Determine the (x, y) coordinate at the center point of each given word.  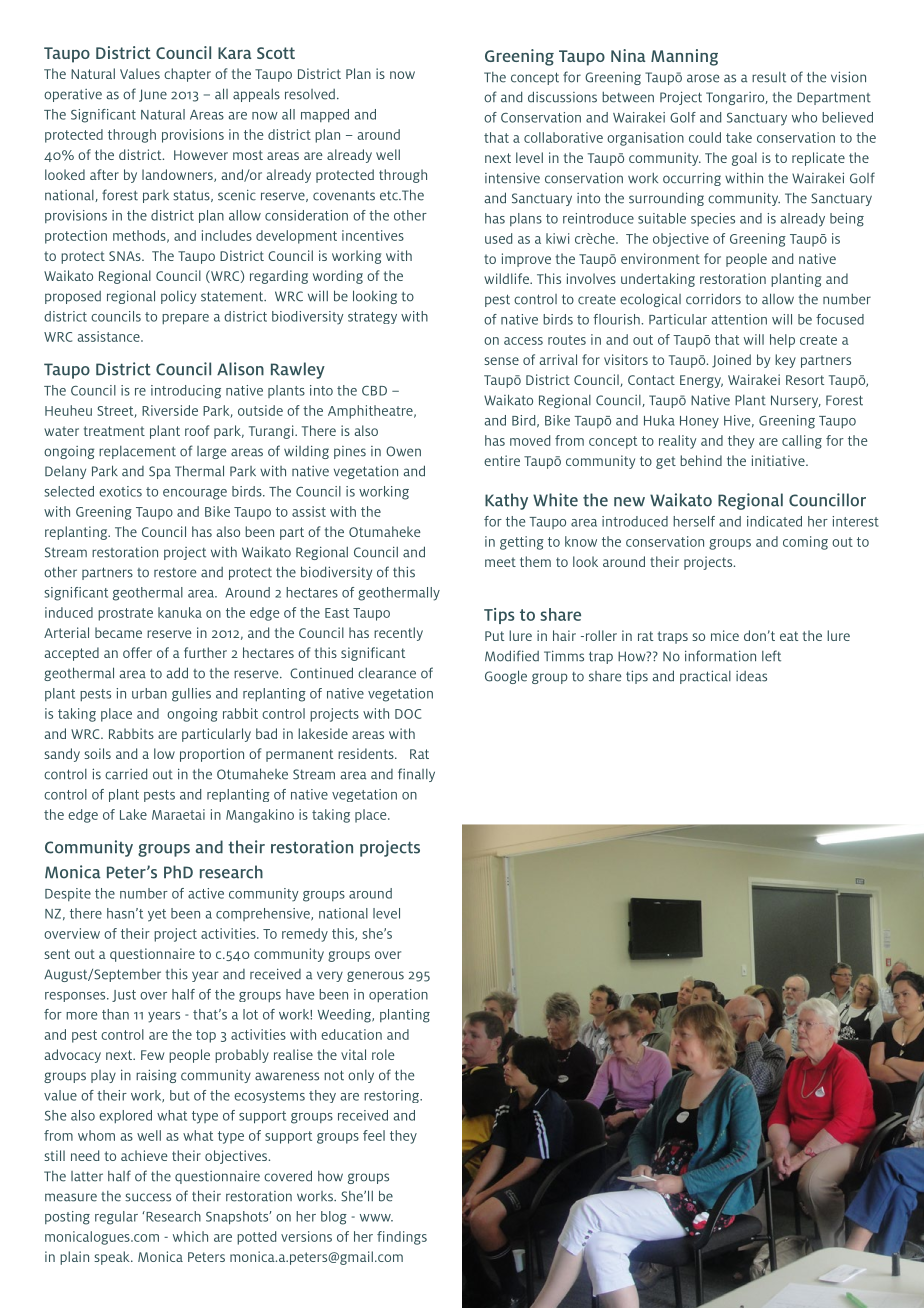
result (769, 77)
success (148, 1197)
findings (402, 1238)
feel (374, 1135)
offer (137, 652)
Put (494, 636)
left (771, 656)
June (153, 95)
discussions (562, 97)
